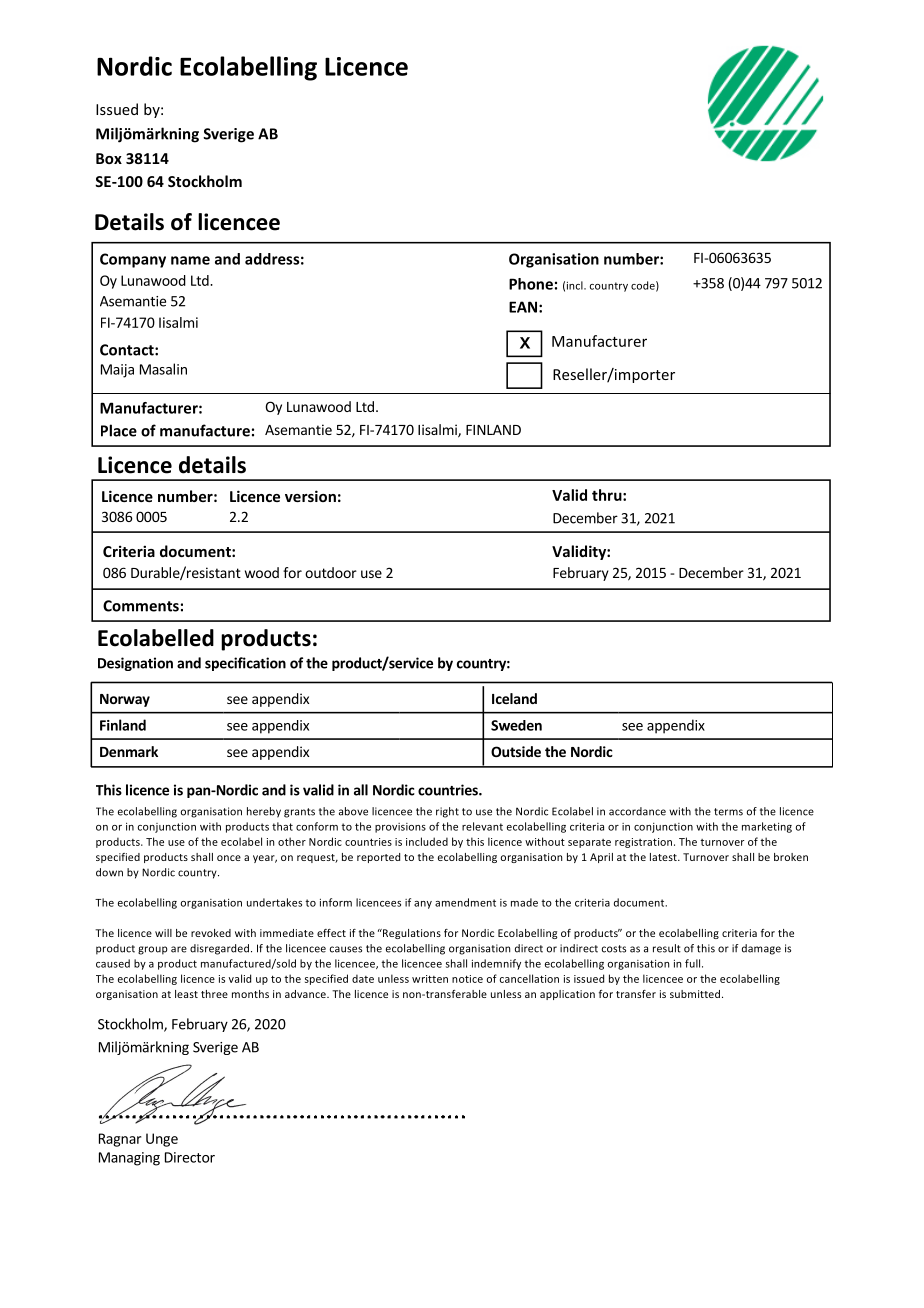  I want to click on Phone, so click(531, 284).
